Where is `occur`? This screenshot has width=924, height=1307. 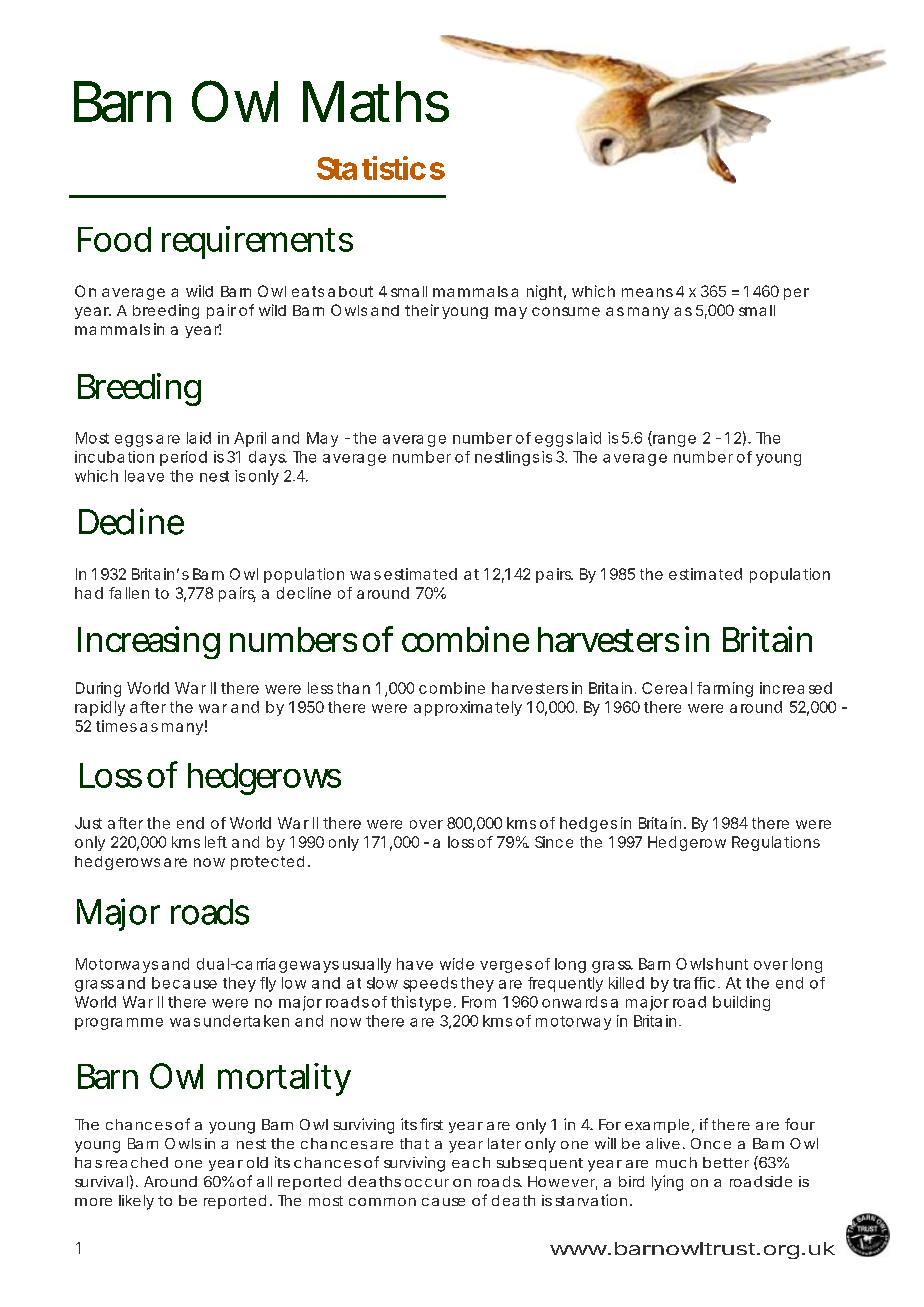
occur is located at coordinates (427, 1183).
